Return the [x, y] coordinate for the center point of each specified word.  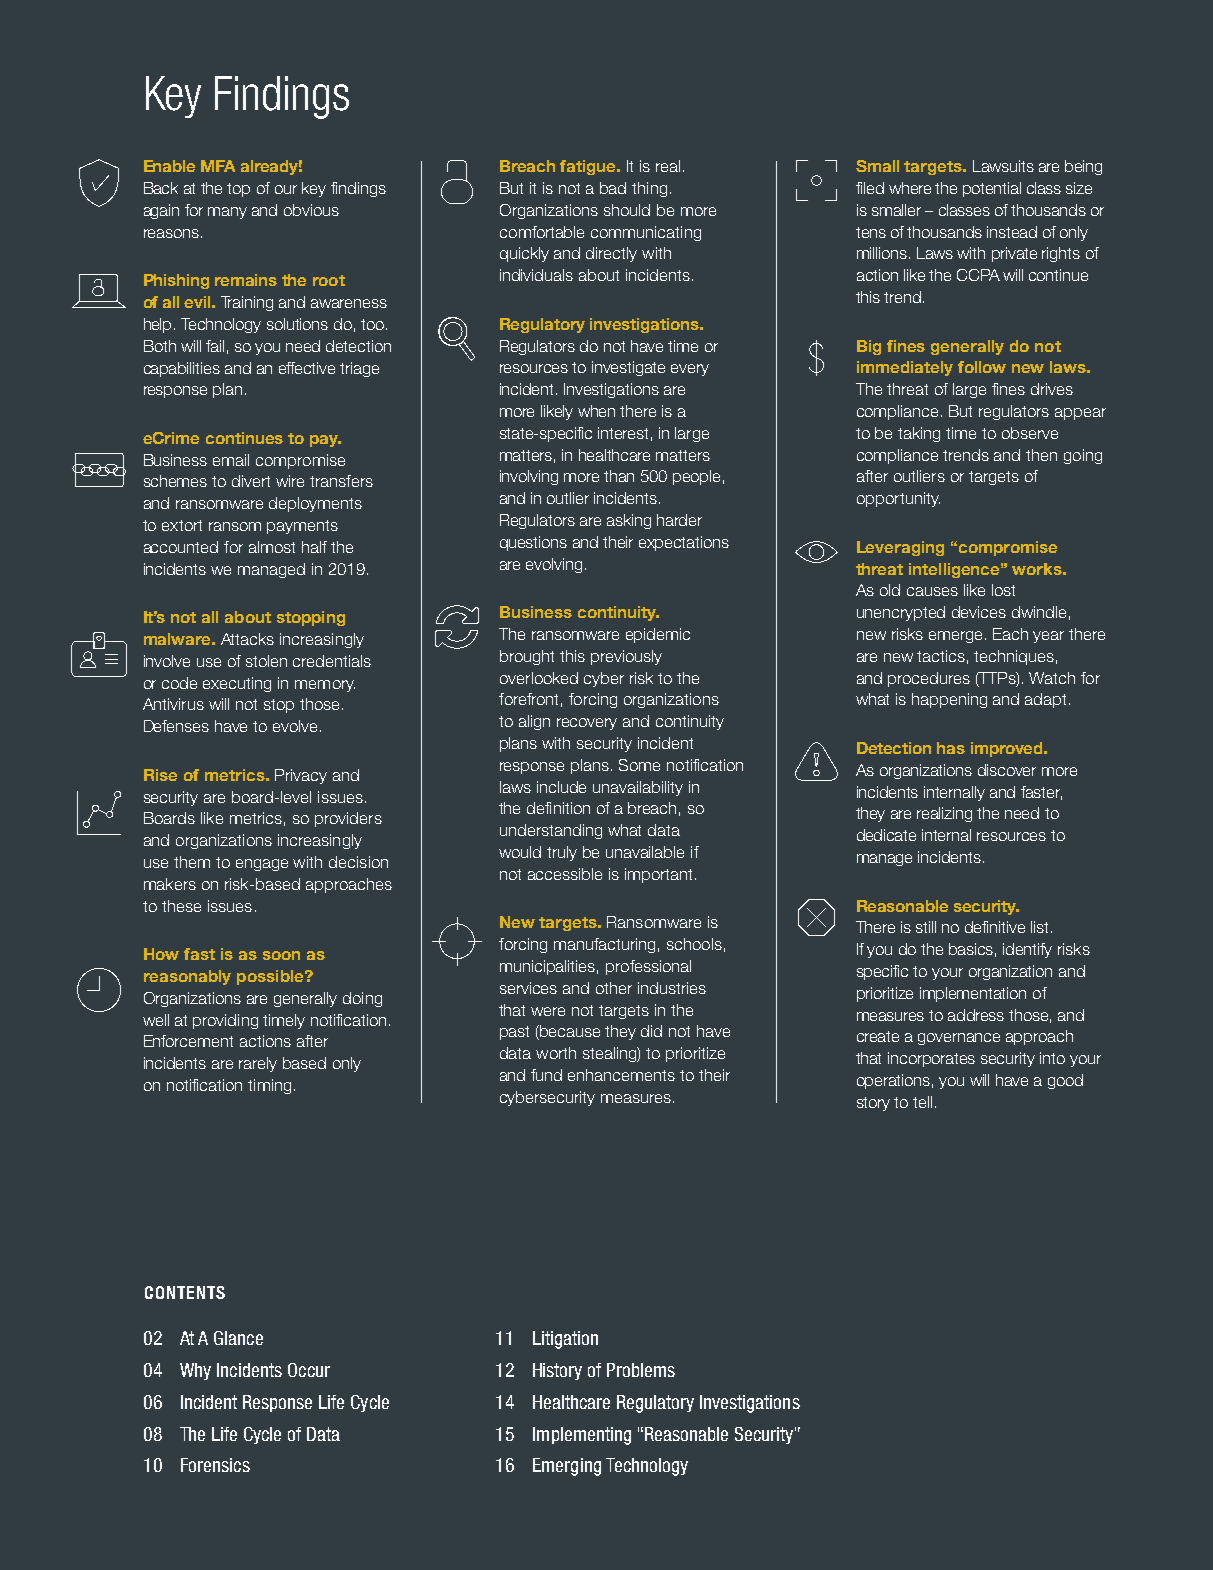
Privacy [301, 776]
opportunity [898, 499]
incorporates [931, 1059]
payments [302, 527]
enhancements [621, 1075]
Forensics [215, 1465]
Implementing [582, 1436]
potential [992, 189]
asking [629, 521]
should [627, 210]
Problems [641, 1370]
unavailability [638, 788]
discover [1007, 770]
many [227, 213]
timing [269, 1086]
